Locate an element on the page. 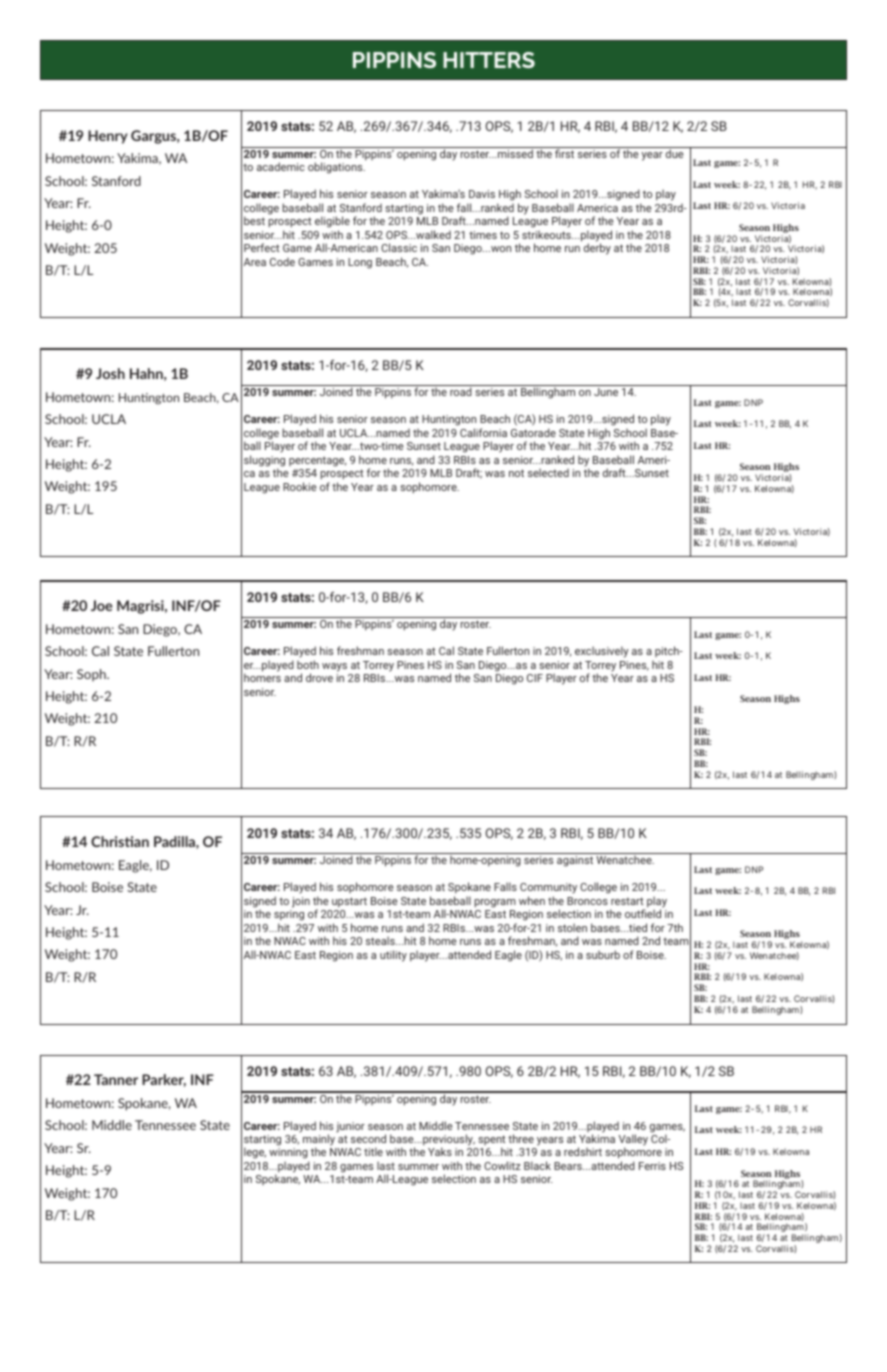 This page has width=887, height=1372. Tanner is located at coordinates (116, 1079).
